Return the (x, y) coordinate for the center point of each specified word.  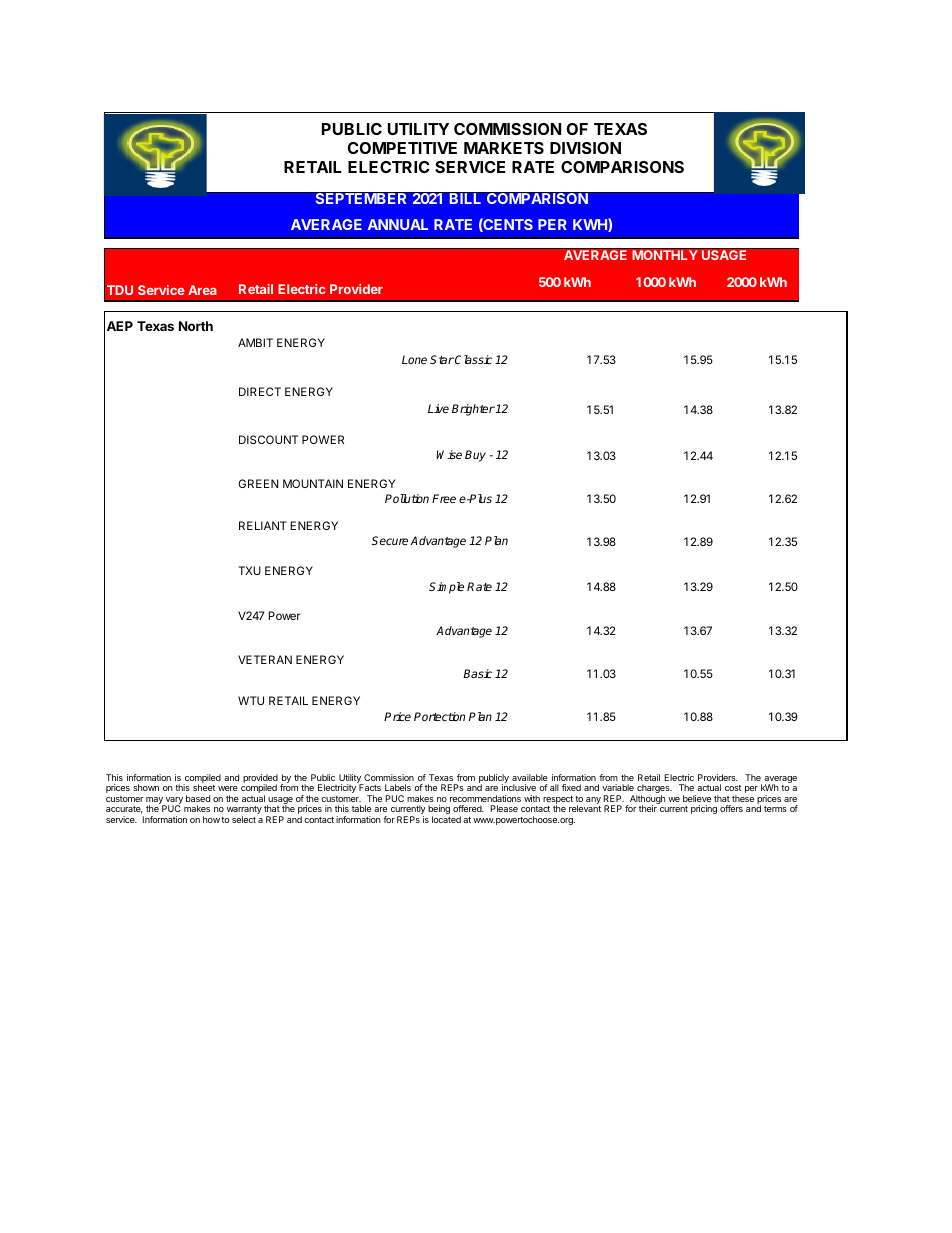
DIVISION (585, 148)
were (228, 788)
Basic (477, 673)
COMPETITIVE (402, 148)
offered (468, 808)
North (196, 326)
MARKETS (504, 148)
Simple (446, 588)
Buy (475, 456)
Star (442, 359)
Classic (473, 359)
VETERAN (265, 659)
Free (444, 498)
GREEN (258, 483)
